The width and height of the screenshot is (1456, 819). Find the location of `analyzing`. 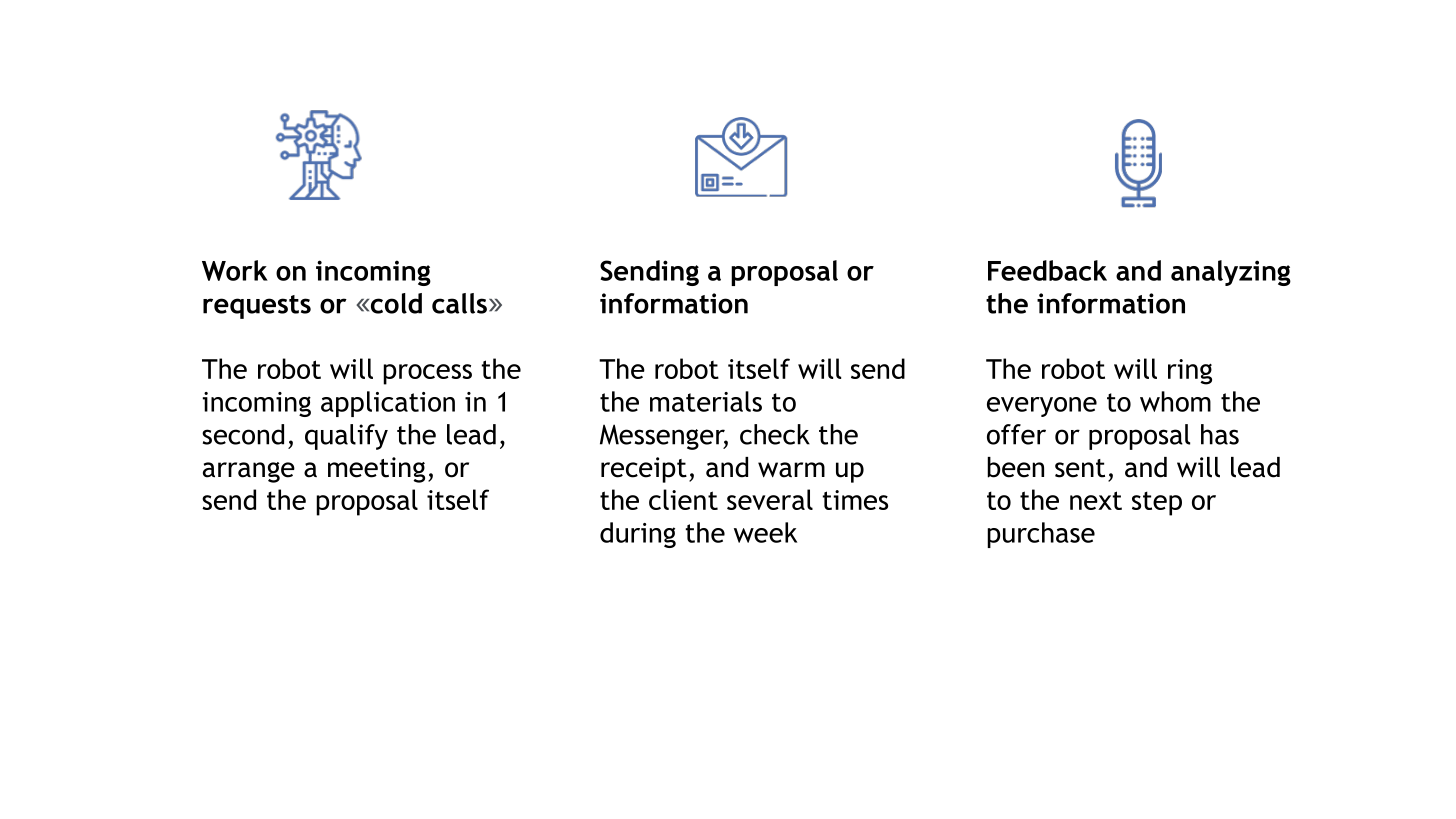

analyzing is located at coordinates (1231, 273).
